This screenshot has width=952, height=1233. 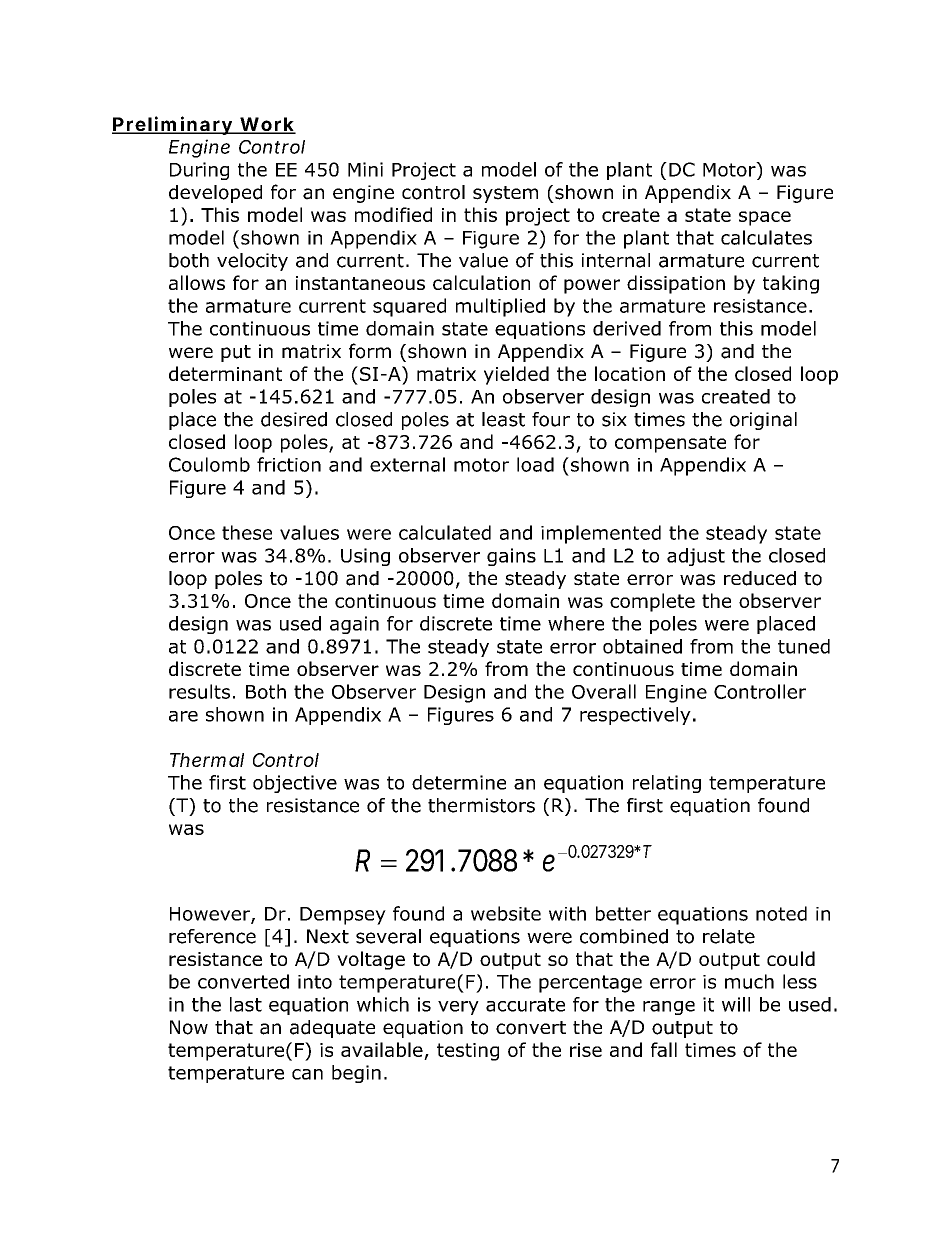 What do you see at coordinates (736, 1004) in the screenshot?
I see `will` at bounding box center [736, 1004].
